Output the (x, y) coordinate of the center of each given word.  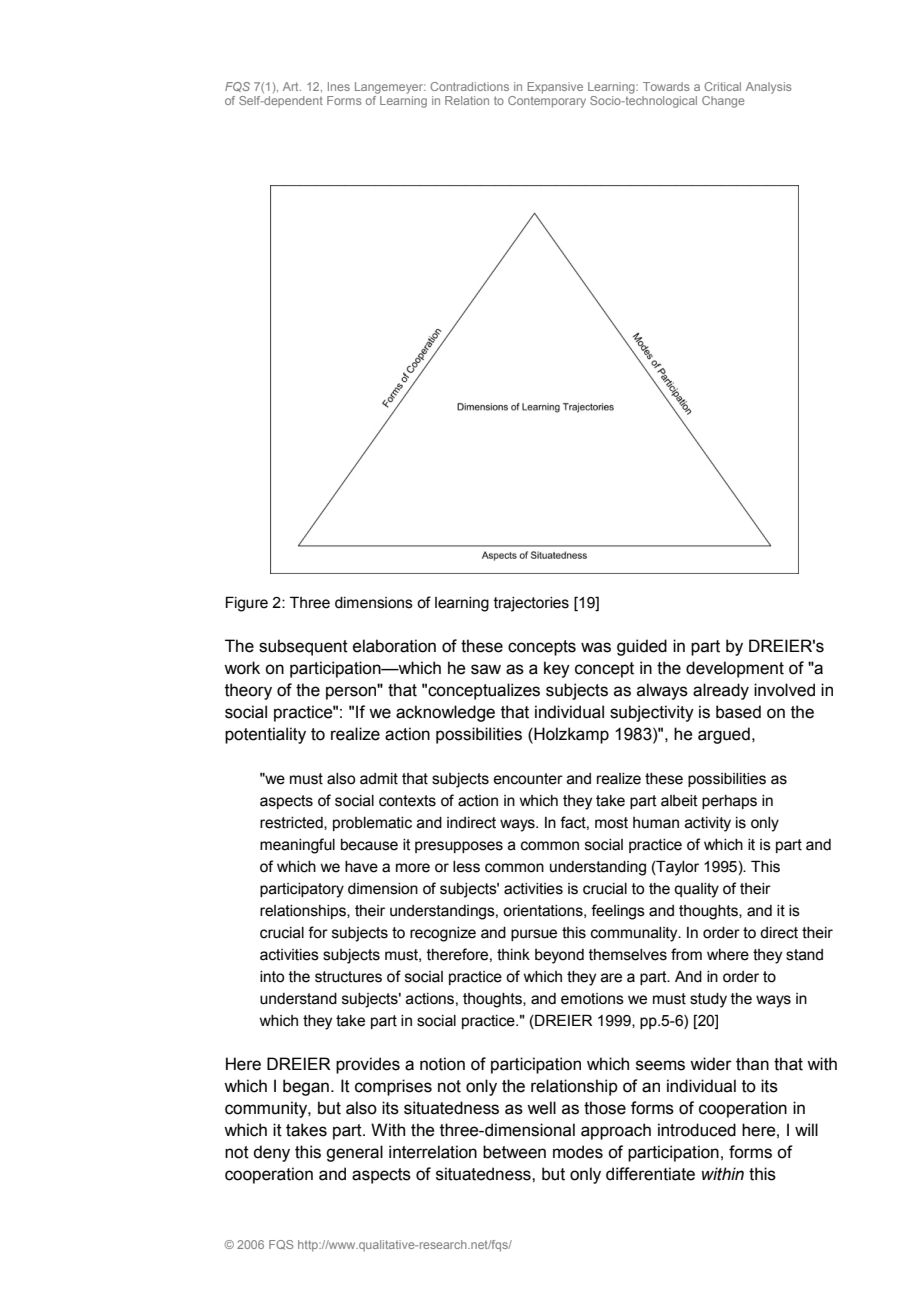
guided (642, 647)
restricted (292, 823)
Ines (339, 86)
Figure (247, 604)
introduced (697, 1130)
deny (271, 1153)
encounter (528, 779)
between (514, 1152)
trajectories (531, 604)
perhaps (729, 802)
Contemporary (547, 100)
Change (723, 102)
